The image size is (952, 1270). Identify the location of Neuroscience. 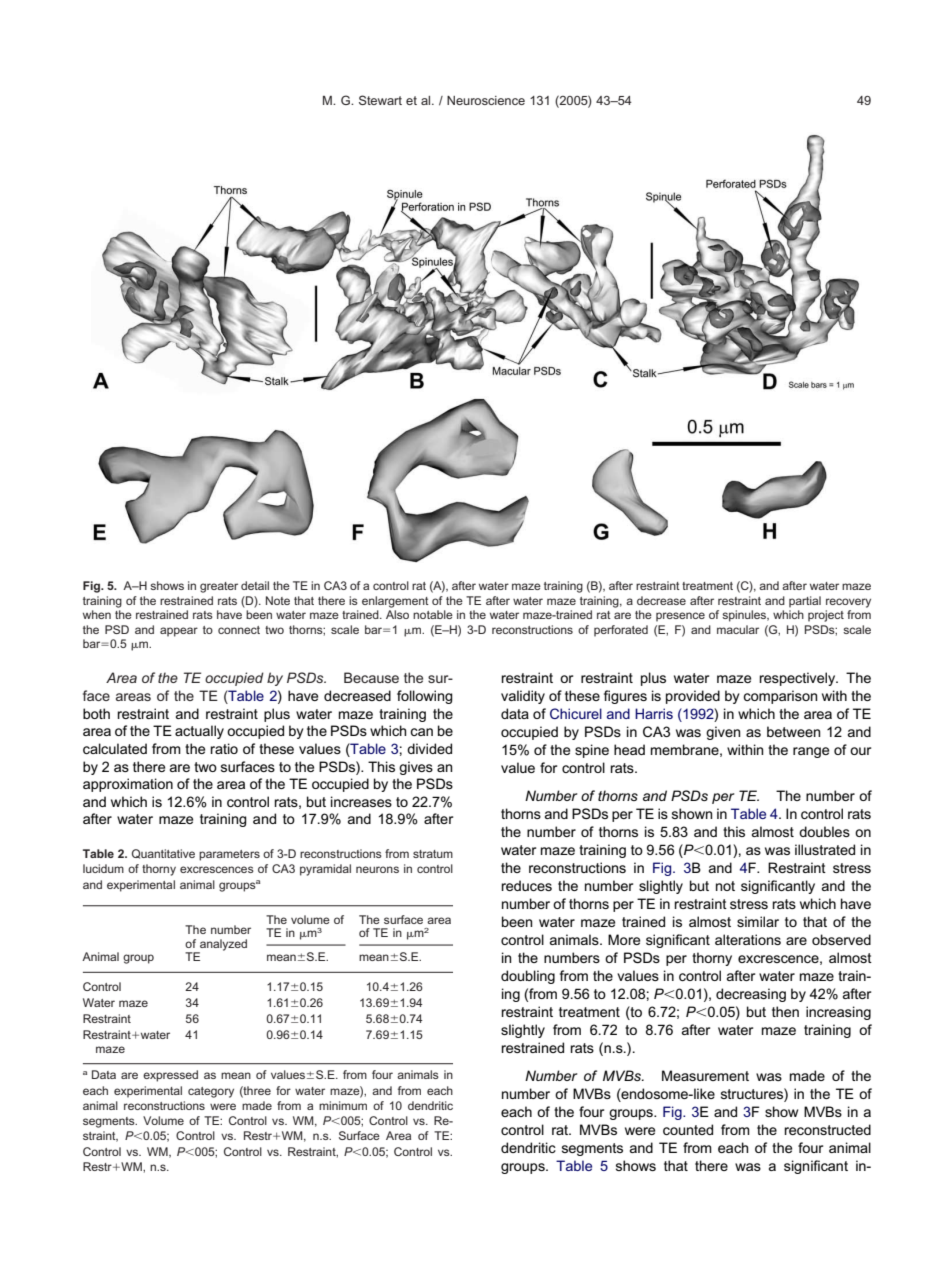
(486, 100).
